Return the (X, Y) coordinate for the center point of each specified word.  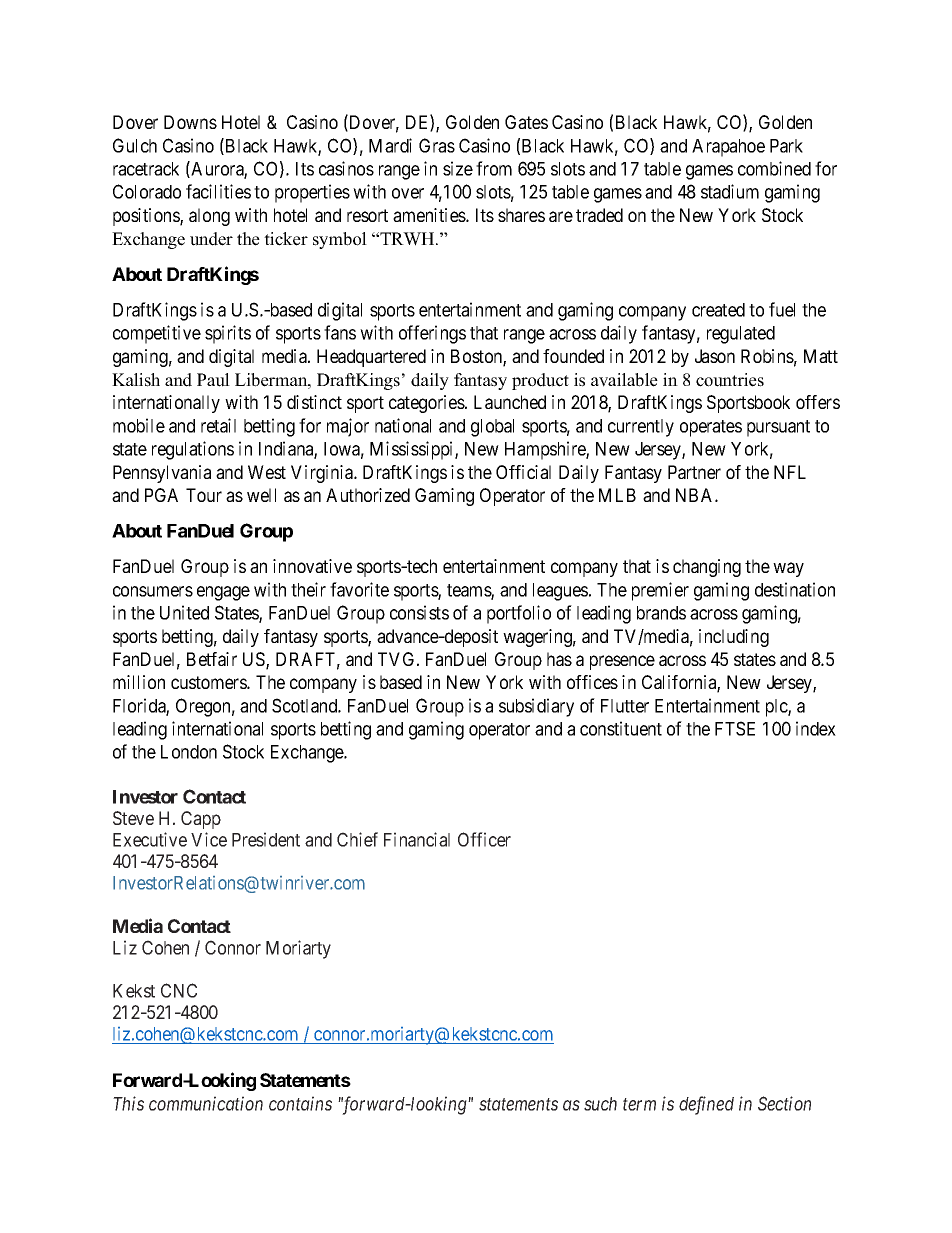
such (600, 1104)
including (734, 638)
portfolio (519, 614)
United (184, 612)
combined (774, 168)
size (458, 168)
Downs (190, 122)
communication (206, 1103)
